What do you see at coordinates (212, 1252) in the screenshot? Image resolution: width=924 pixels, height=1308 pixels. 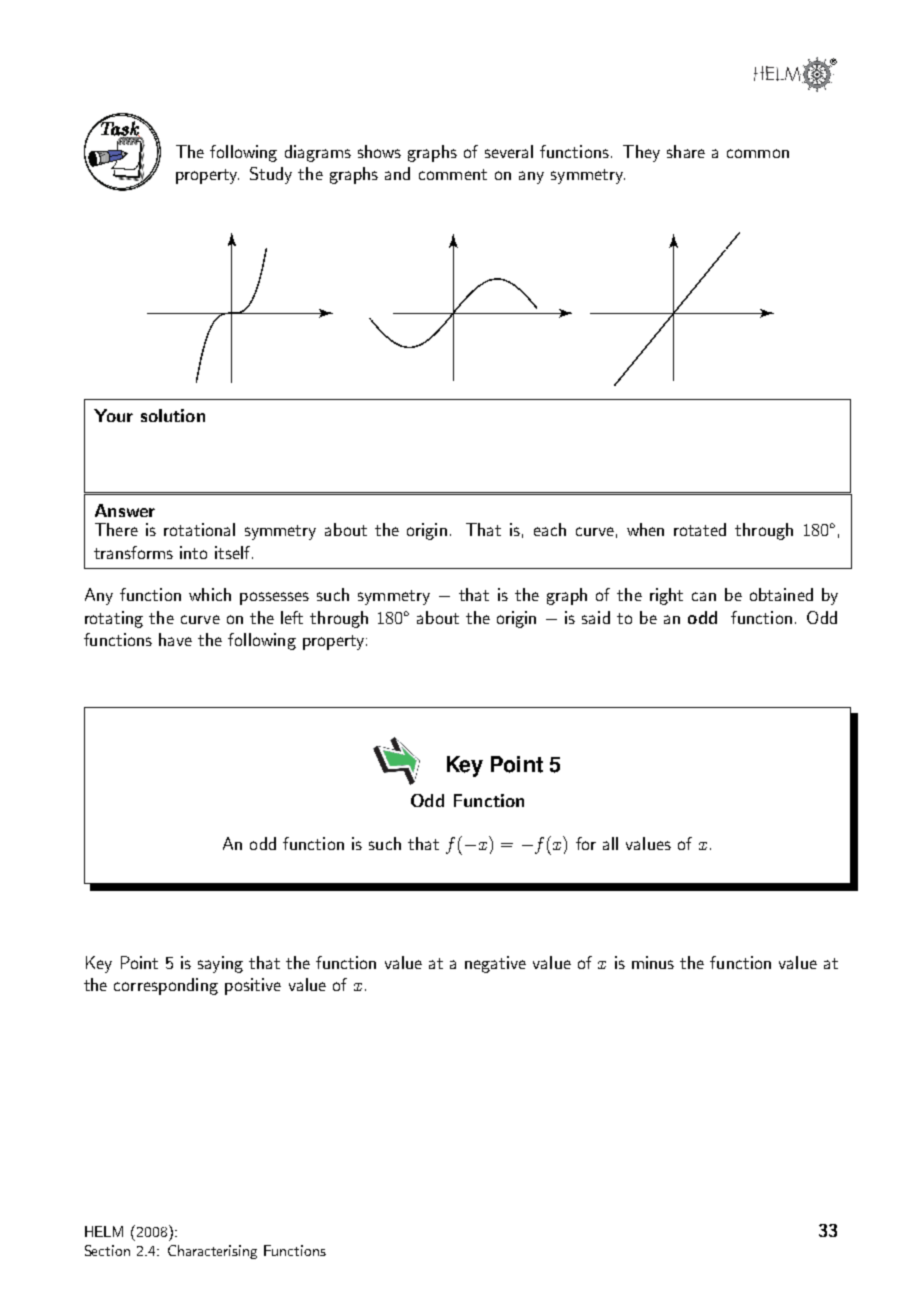 I see `Characterising` at bounding box center [212, 1252].
